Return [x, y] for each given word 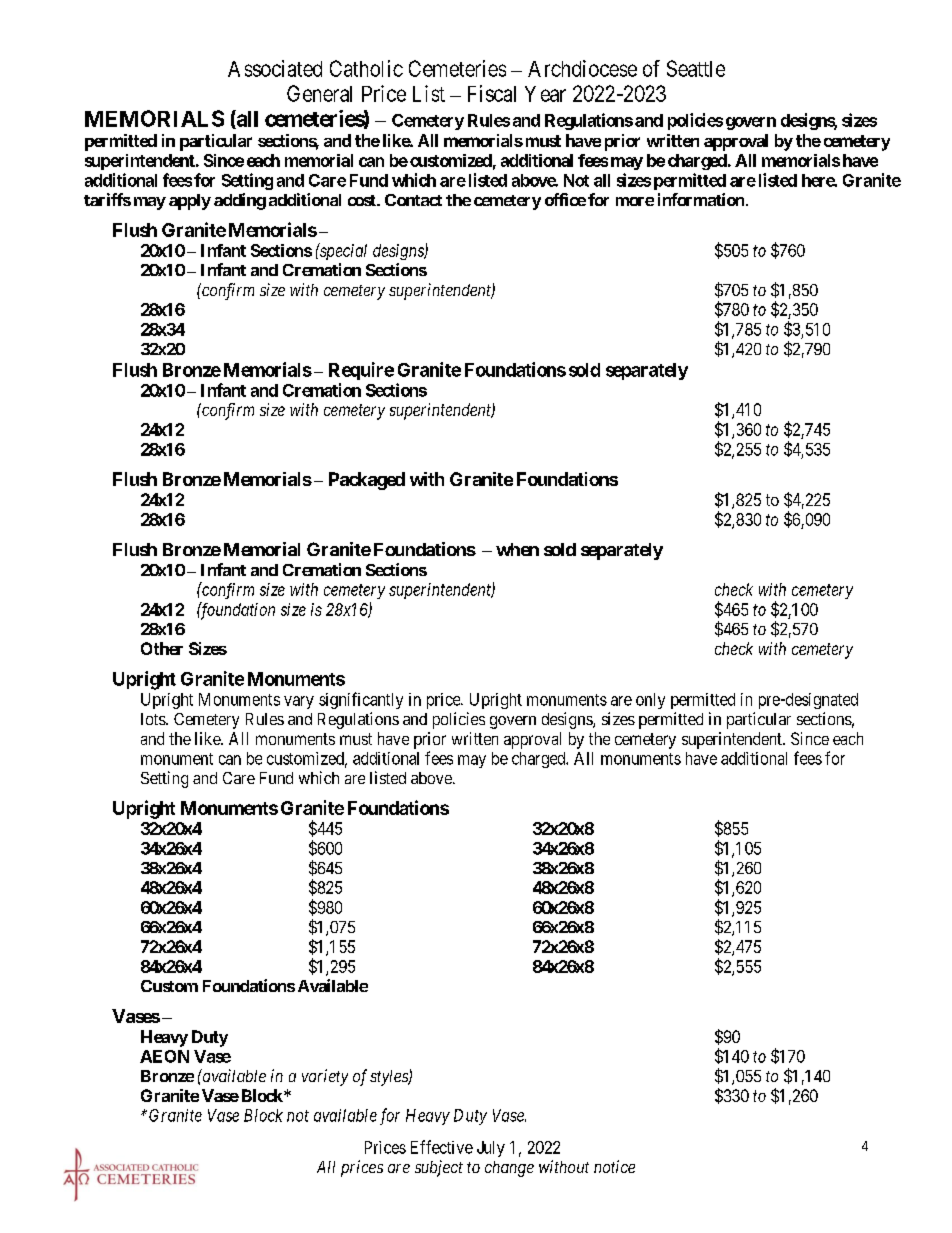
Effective [442, 1147]
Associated [275, 68]
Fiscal [492, 93]
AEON [164, 1056]
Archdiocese [582, 68]
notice [614, 1166]
